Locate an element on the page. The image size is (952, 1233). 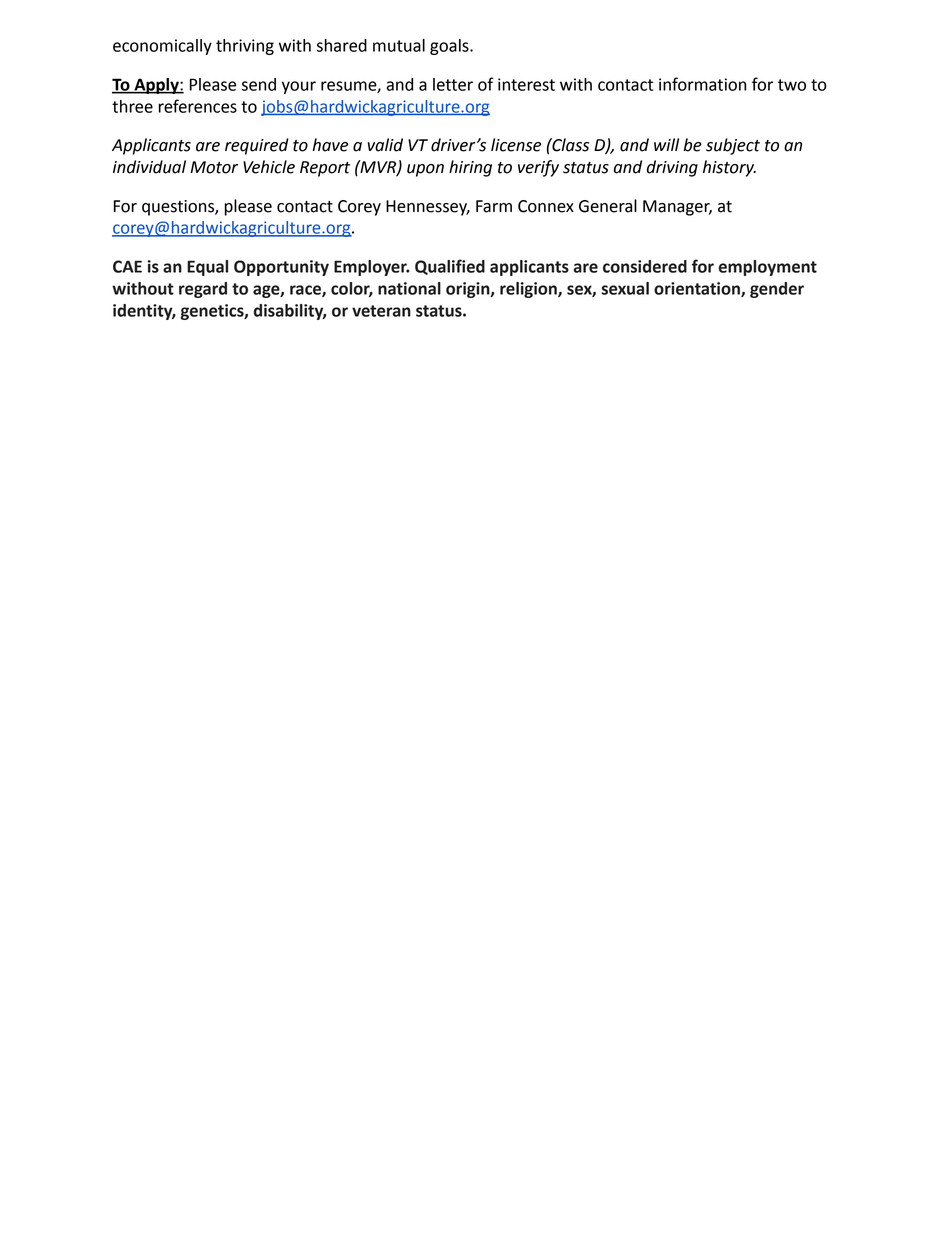
thriving is located at coordinates (245, 47).
